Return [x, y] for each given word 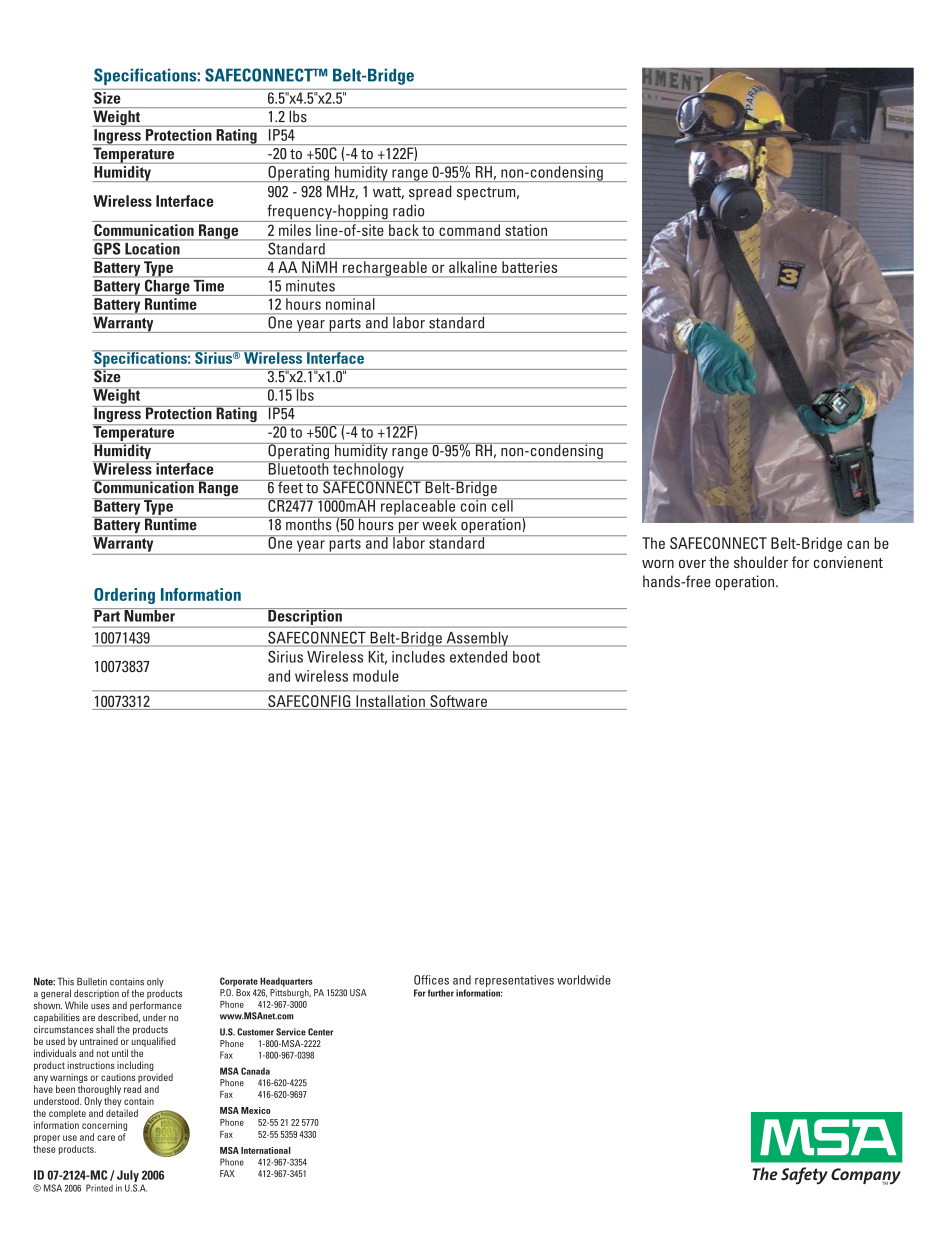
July [128, 1176]
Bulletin [92, 981]
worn [658, 564]
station [526, 230]
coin [473, 505]
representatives [514, 981]
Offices [431, 980]
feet [290, 487]
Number [149, 615]
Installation [390, 702]
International [266, 1150]
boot [526, 657]
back [403, 230]
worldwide [584, 980]
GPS [107, 249]
